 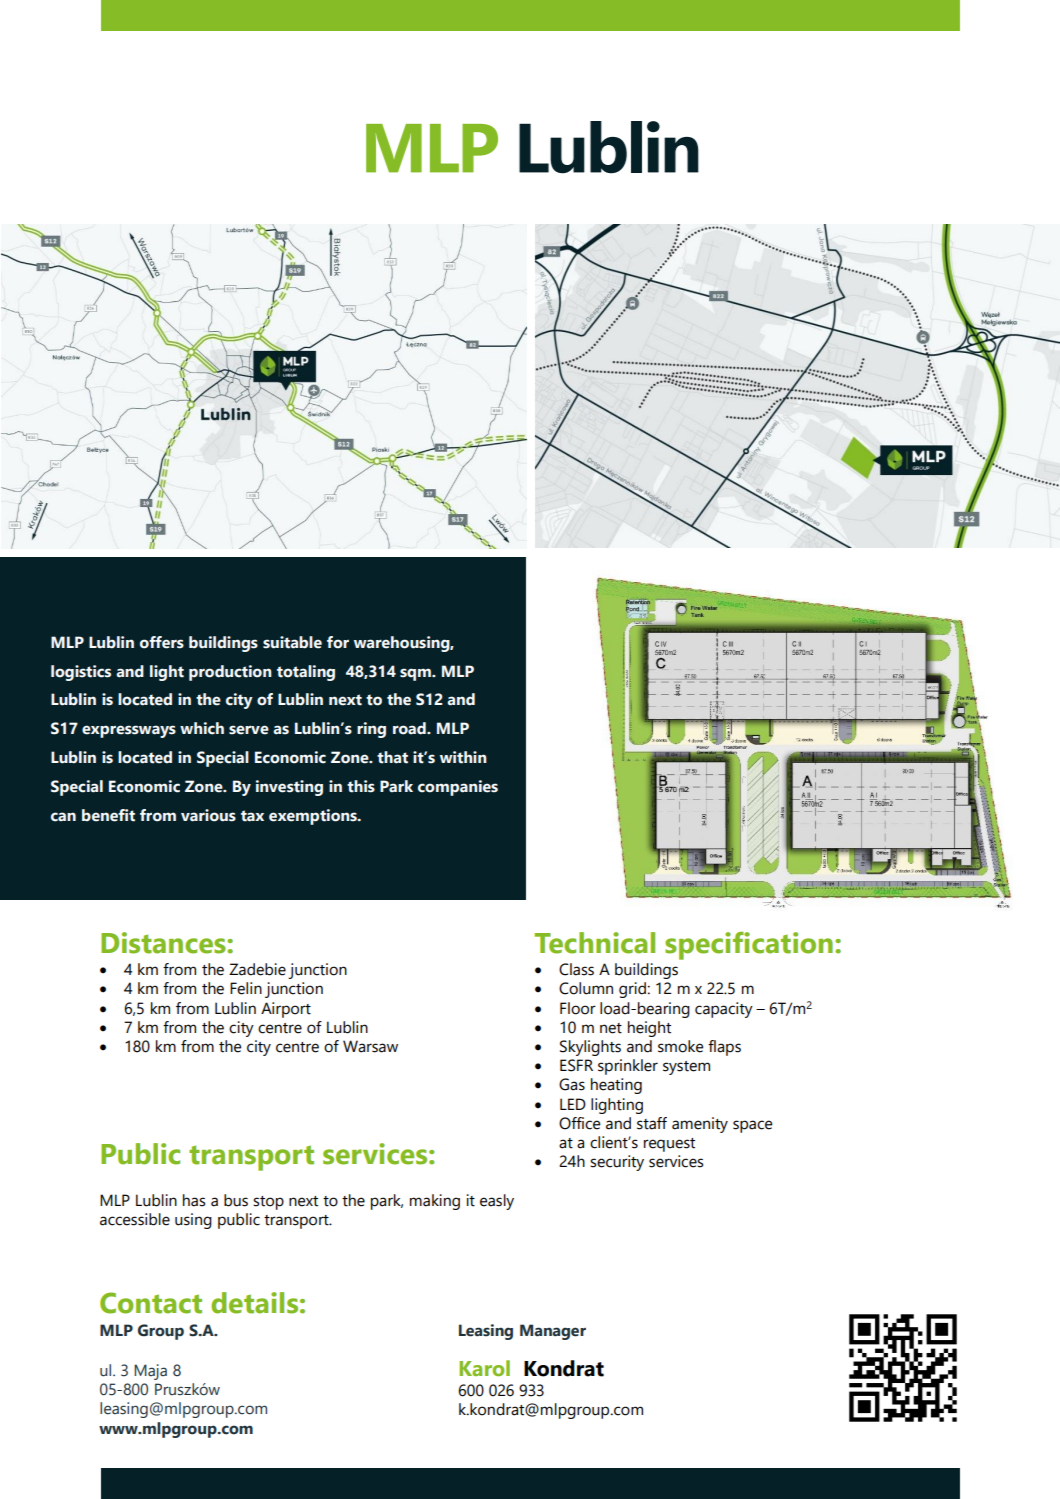 What do you see at coordinates (370, 1046) in the page?
I see `Warsaw` at bounding box center [370, 1046].
